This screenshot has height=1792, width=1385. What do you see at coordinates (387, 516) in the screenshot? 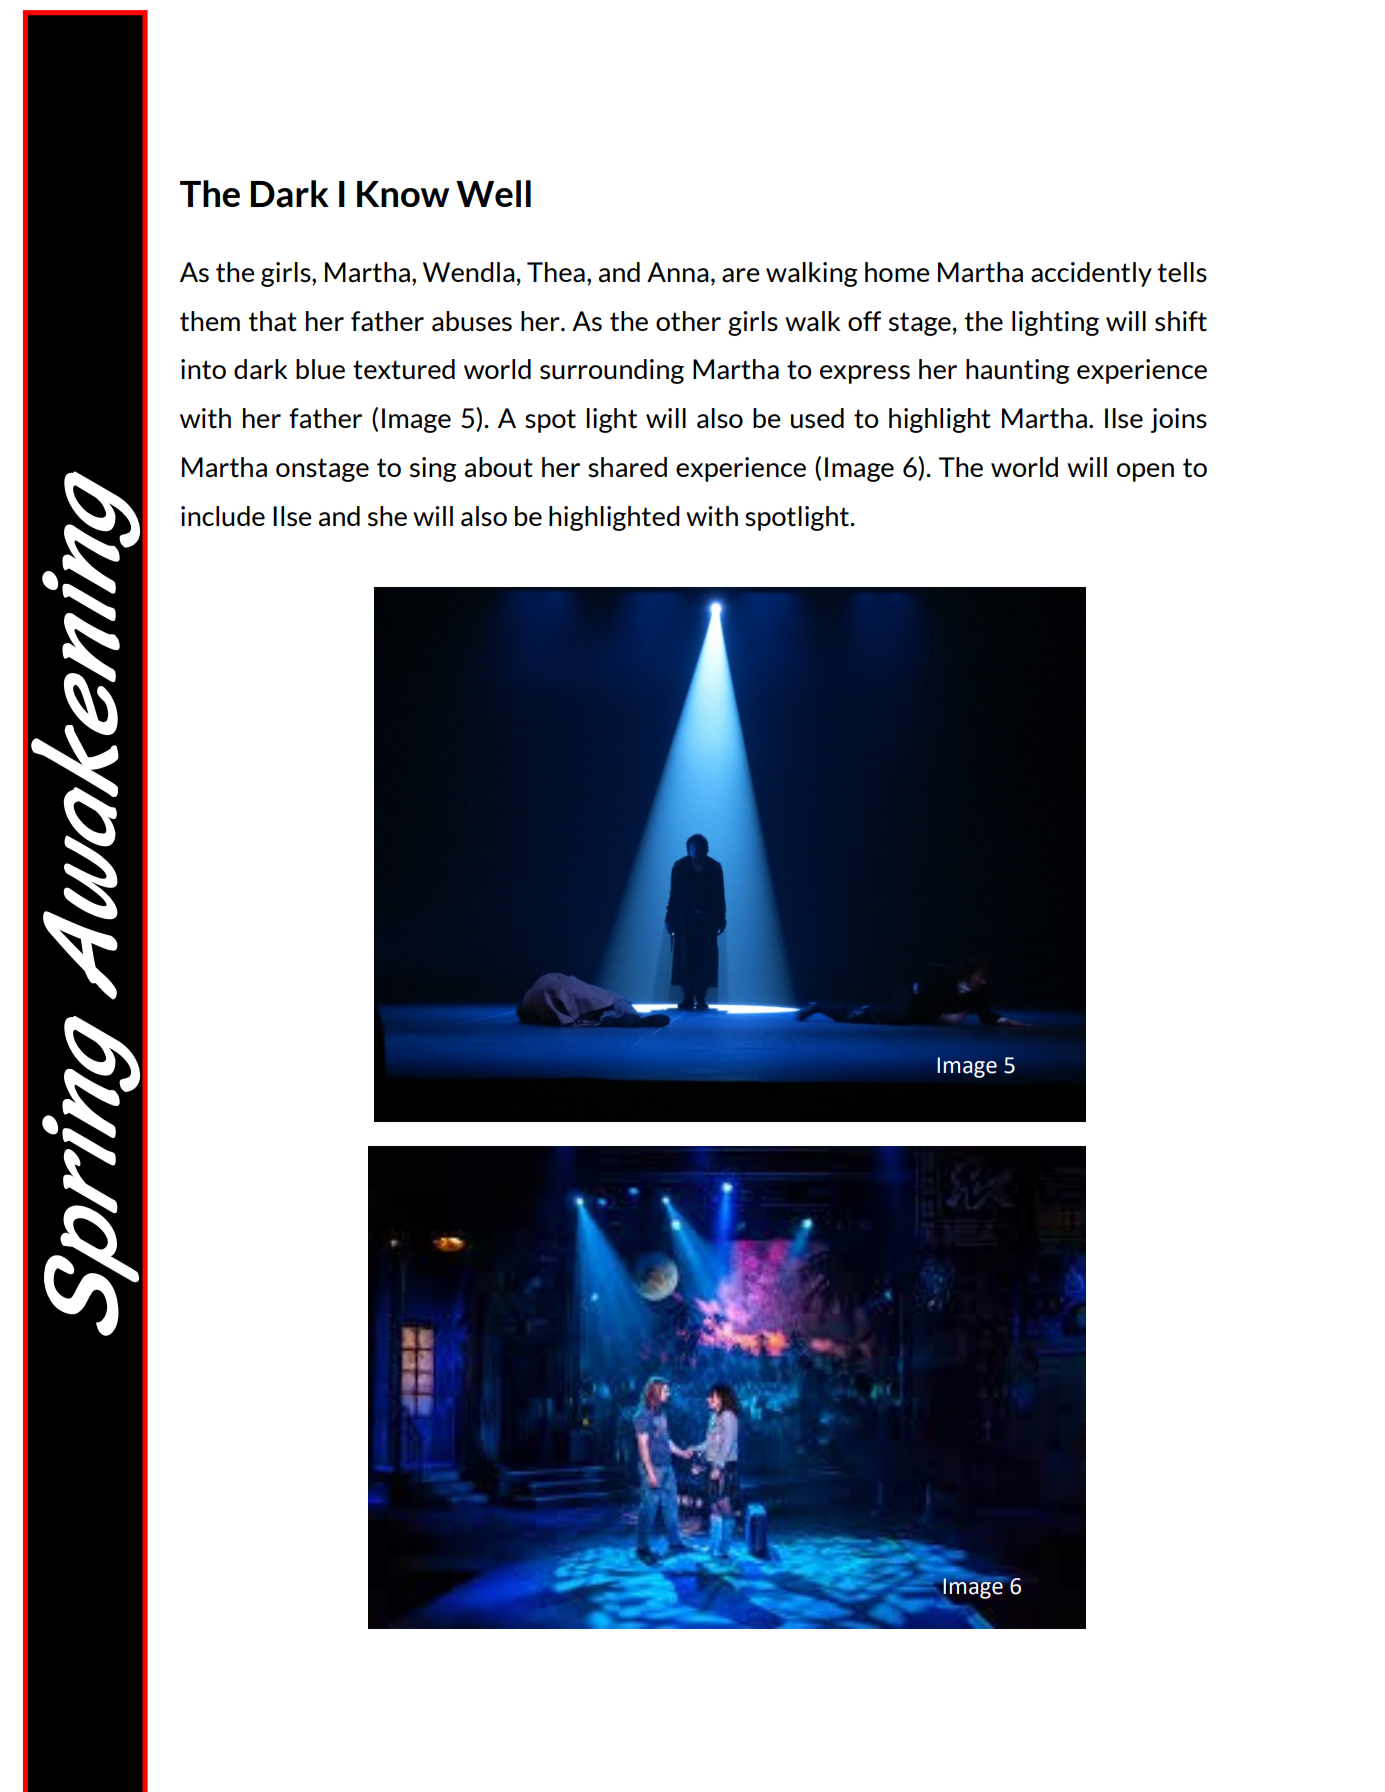
I see `she` at bounding box center [387, 516].
